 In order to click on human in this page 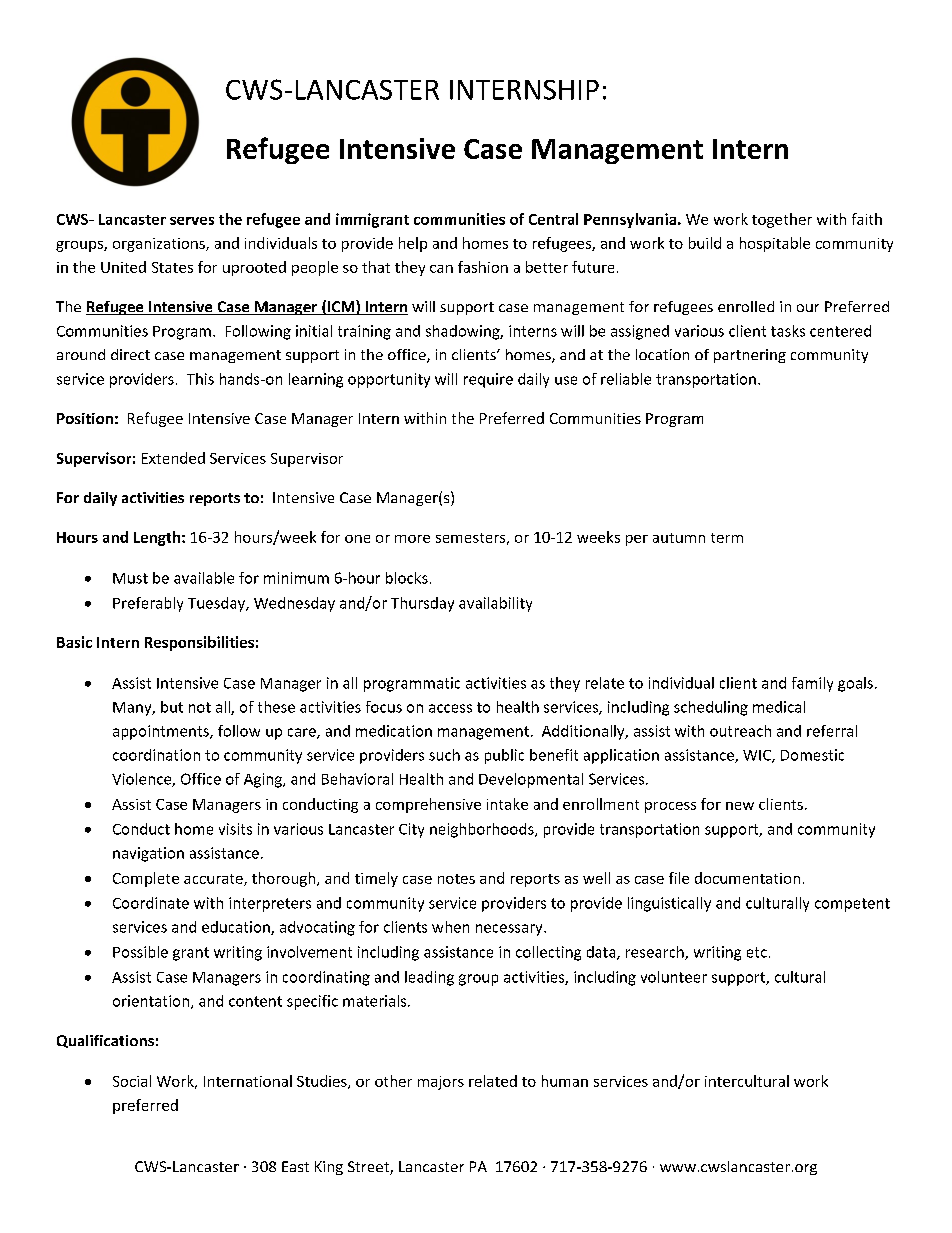, I will do `click(565, 1081)`.
